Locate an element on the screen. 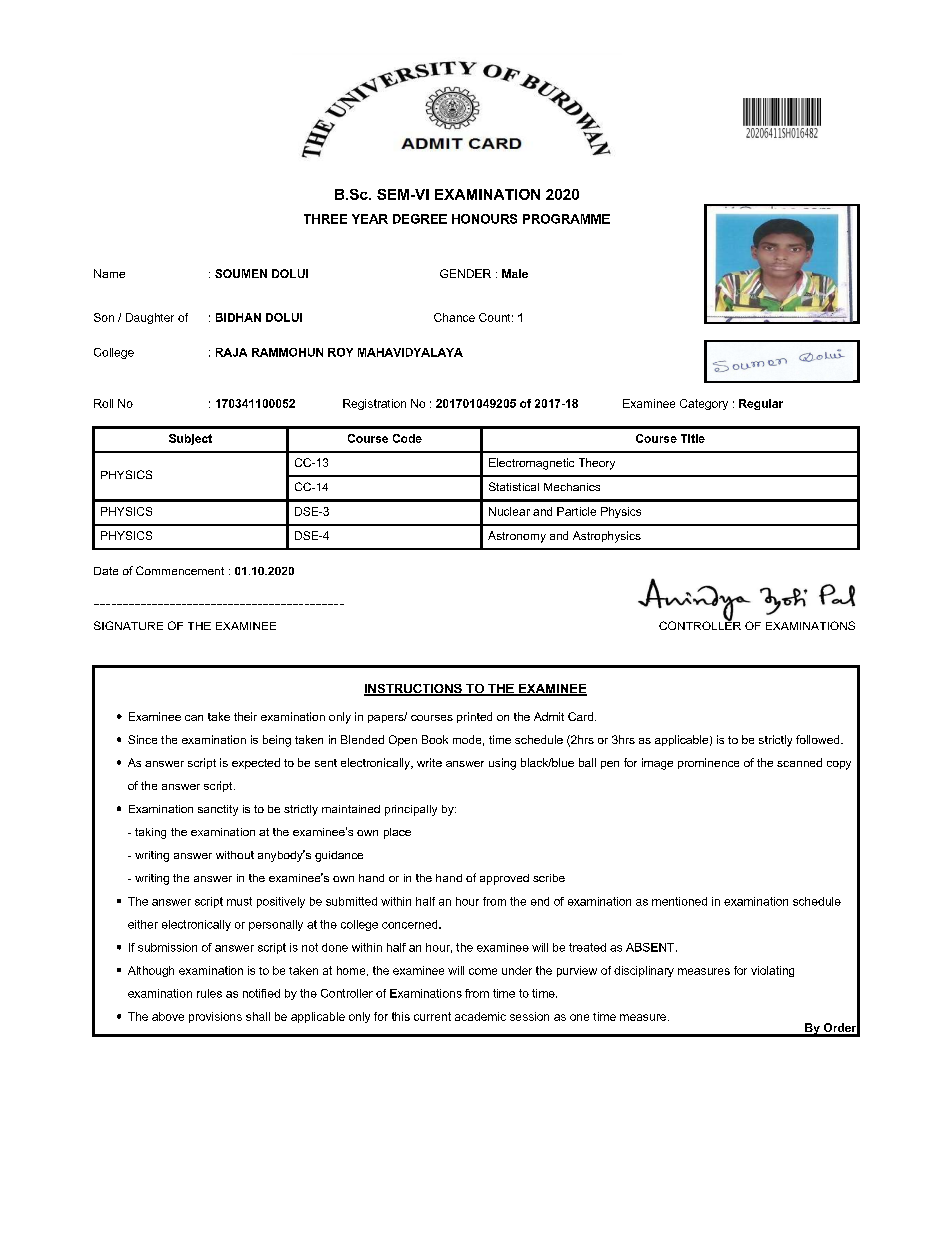 This screenshot has height=1233, width=952. PROGRAMME is located at coordinates (566, 219).
